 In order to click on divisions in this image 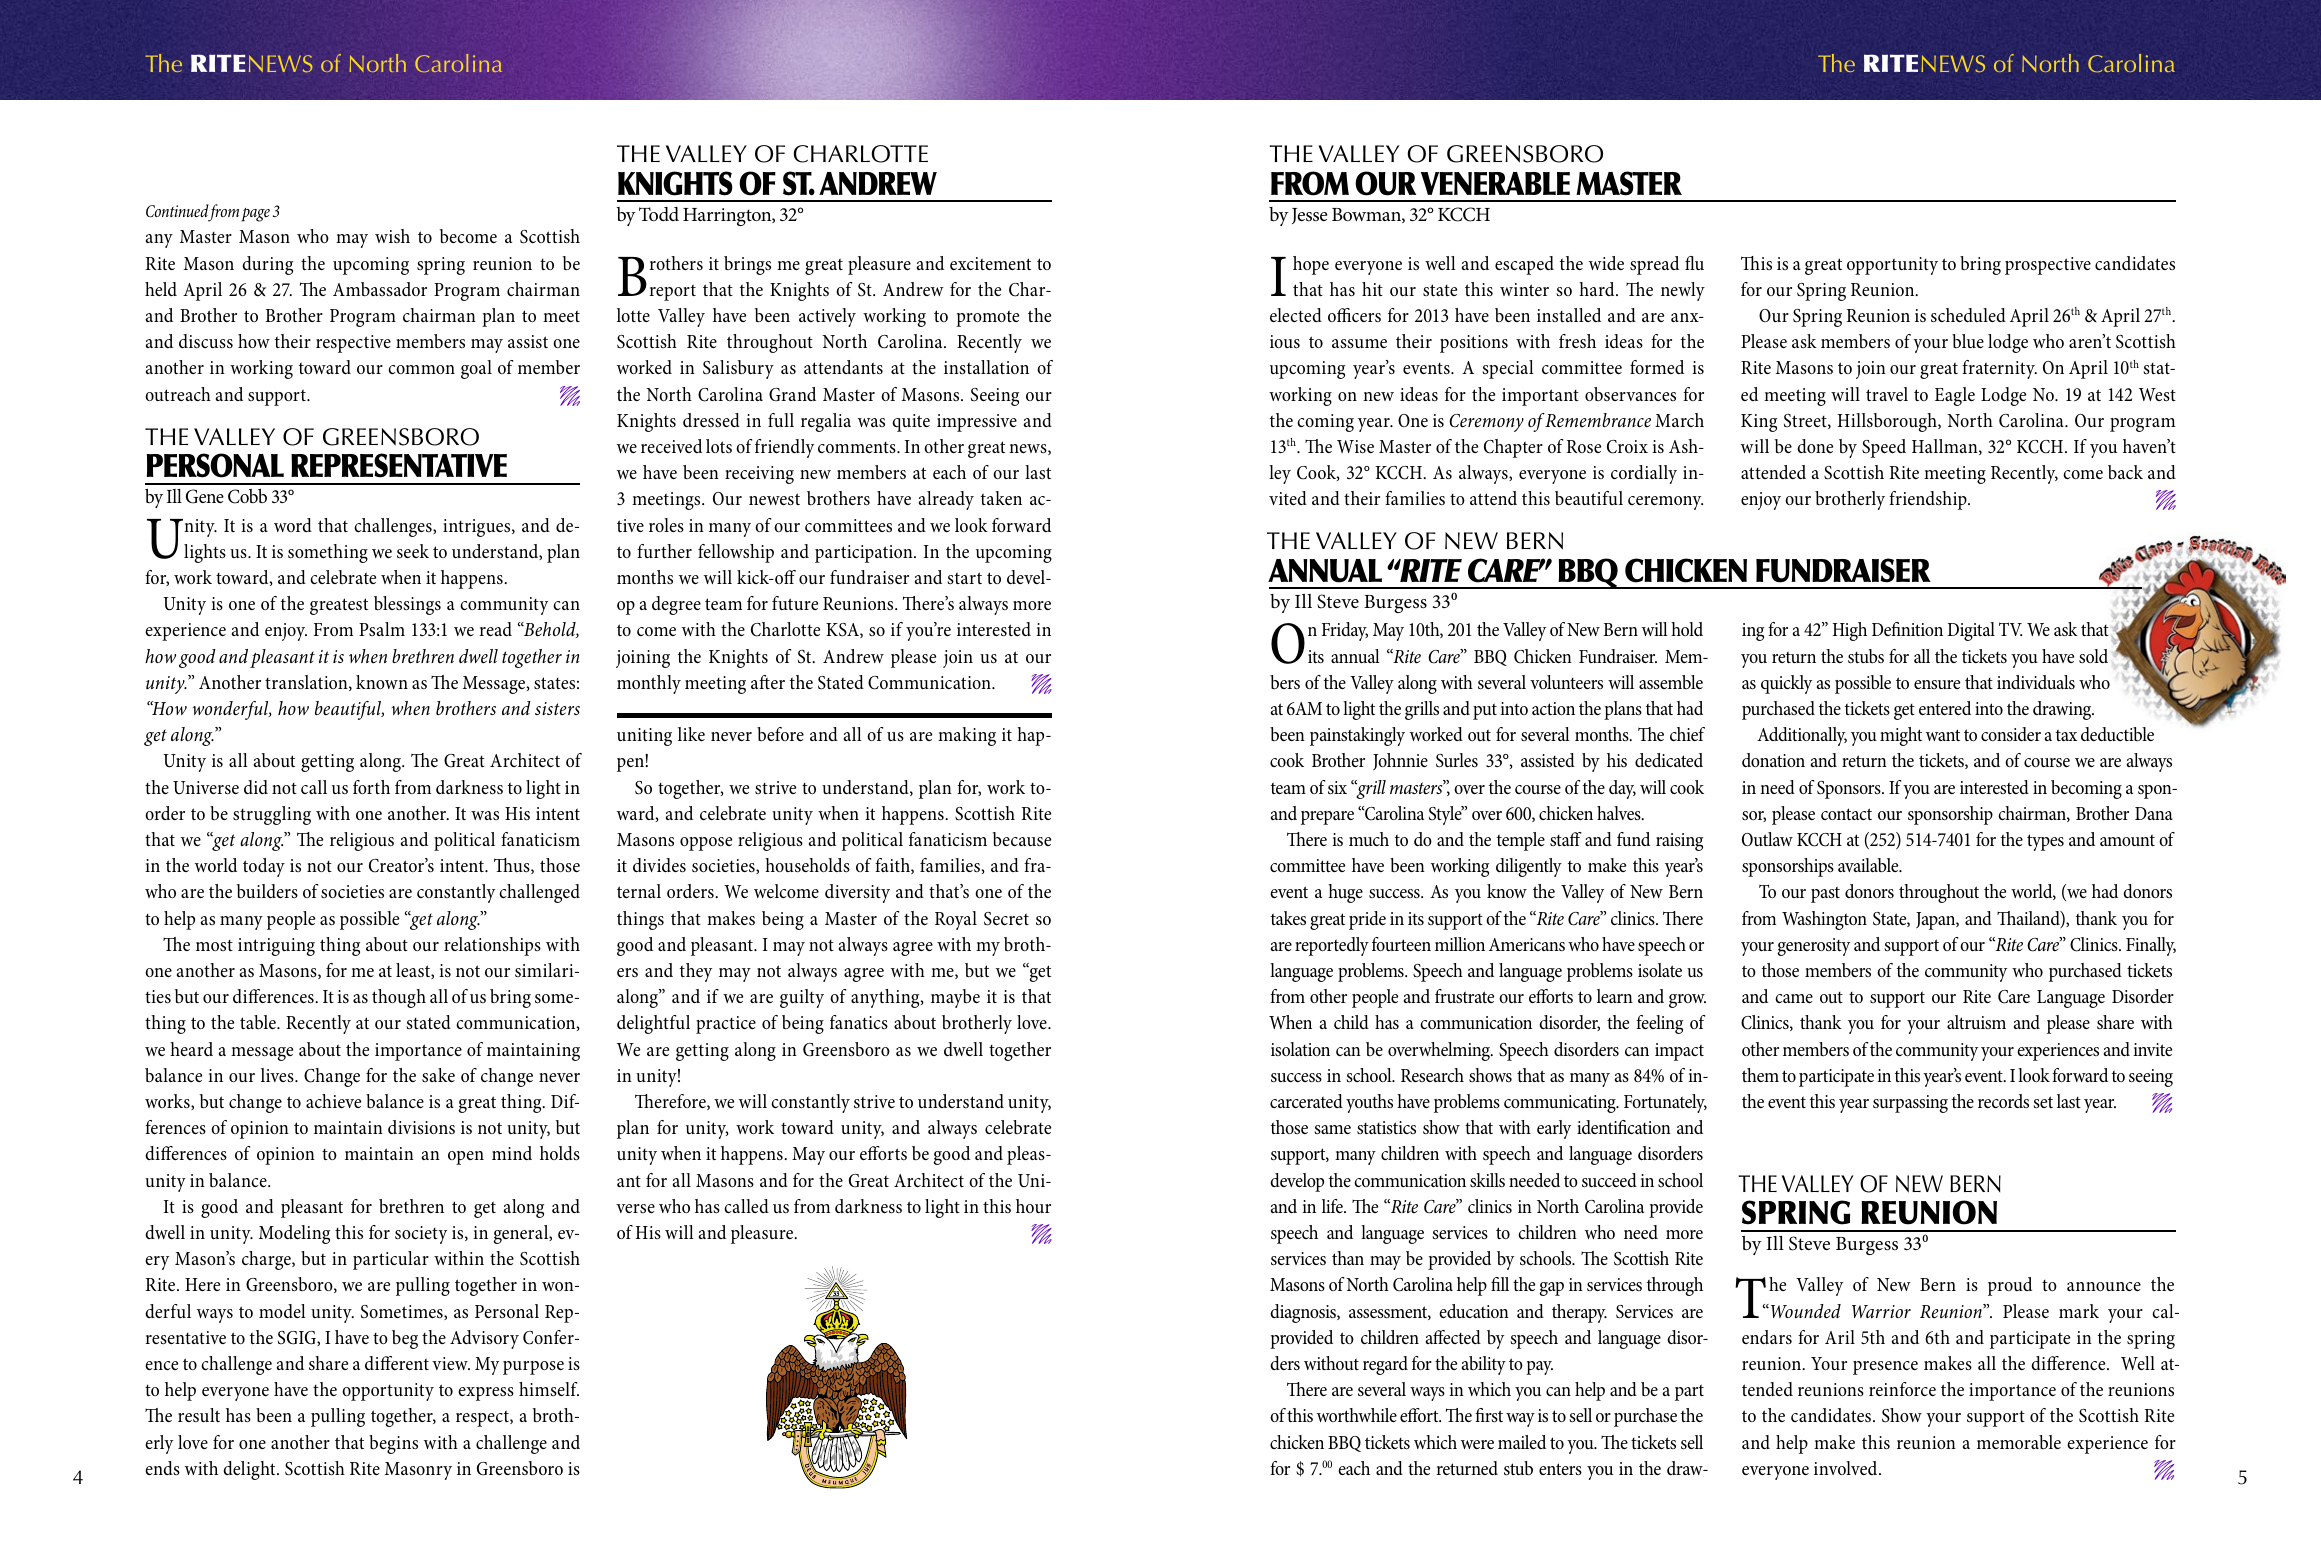, I will do `click(421, 1127)`.
